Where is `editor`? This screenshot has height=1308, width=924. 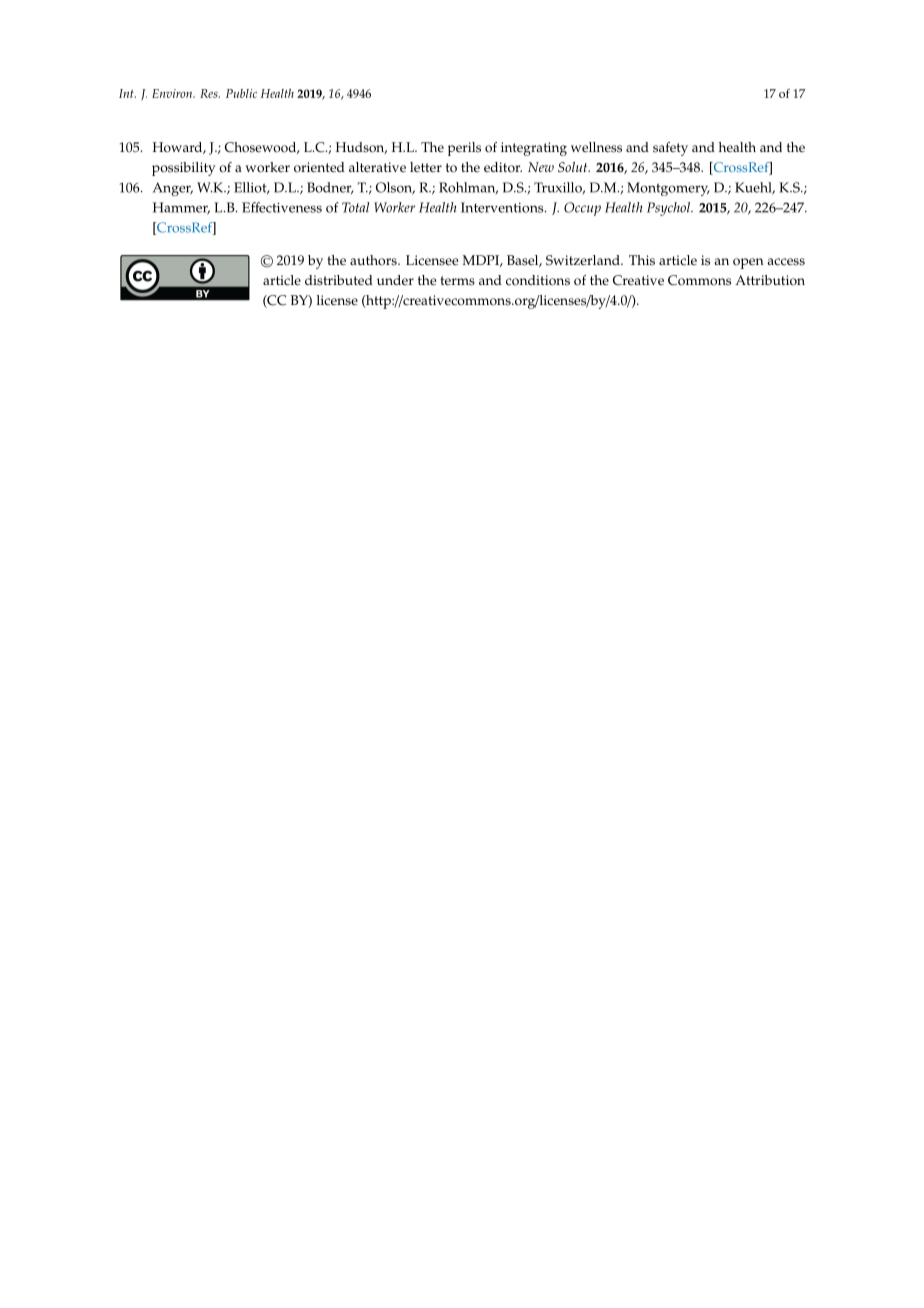
editor is located at coordinates (503, 167).
